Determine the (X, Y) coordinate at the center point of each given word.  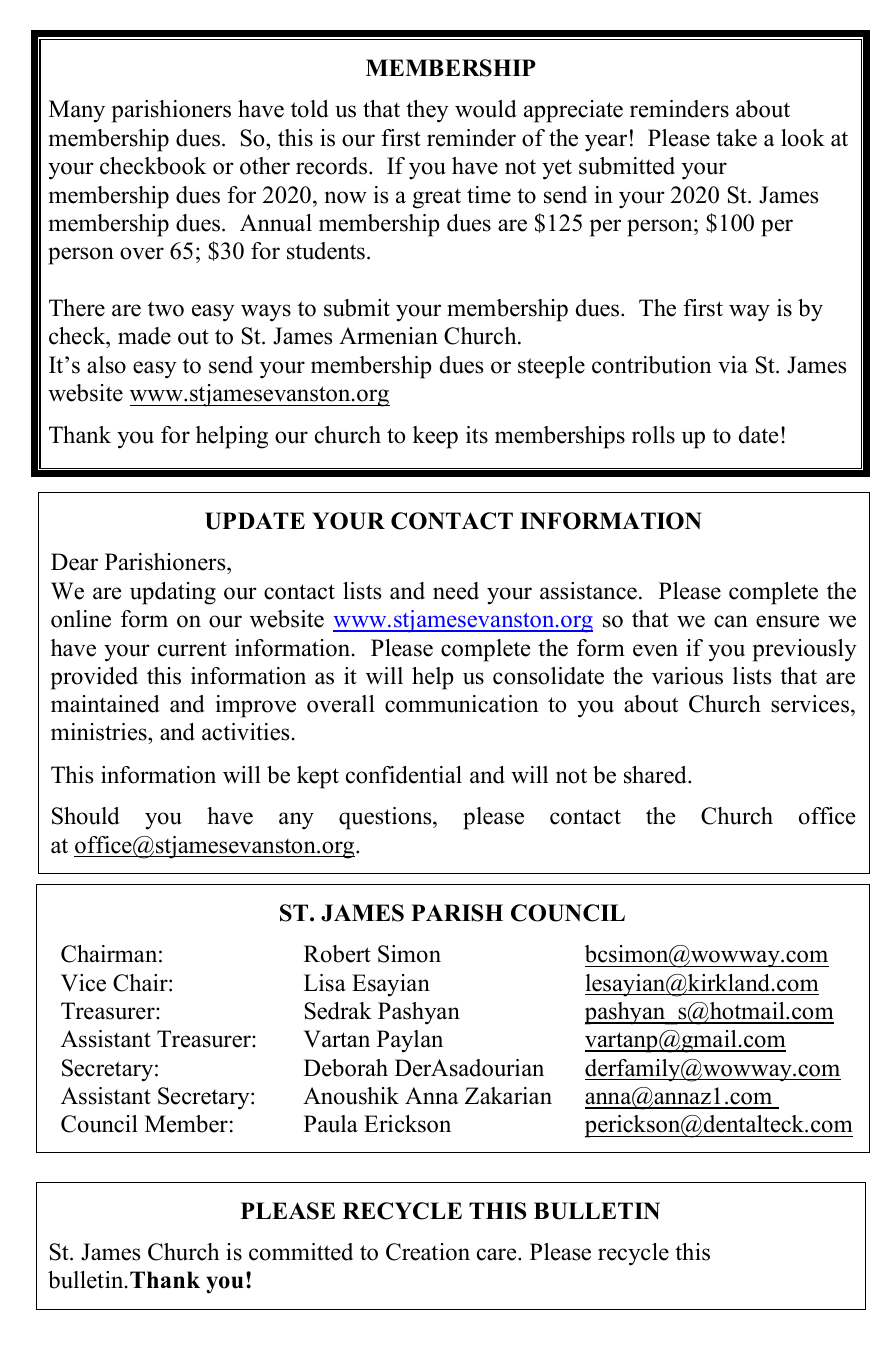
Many (77, 111)
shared (656, 775)
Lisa (325, 983)
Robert (337, 954)
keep (435, 437)
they (427, 111)
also (106, 365)
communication (462, 704)
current (192, 649)
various (687, 676)
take (736, 138)
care (498, 1254)
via (733, 365)
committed (301, 1252)
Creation (428, 1252)
